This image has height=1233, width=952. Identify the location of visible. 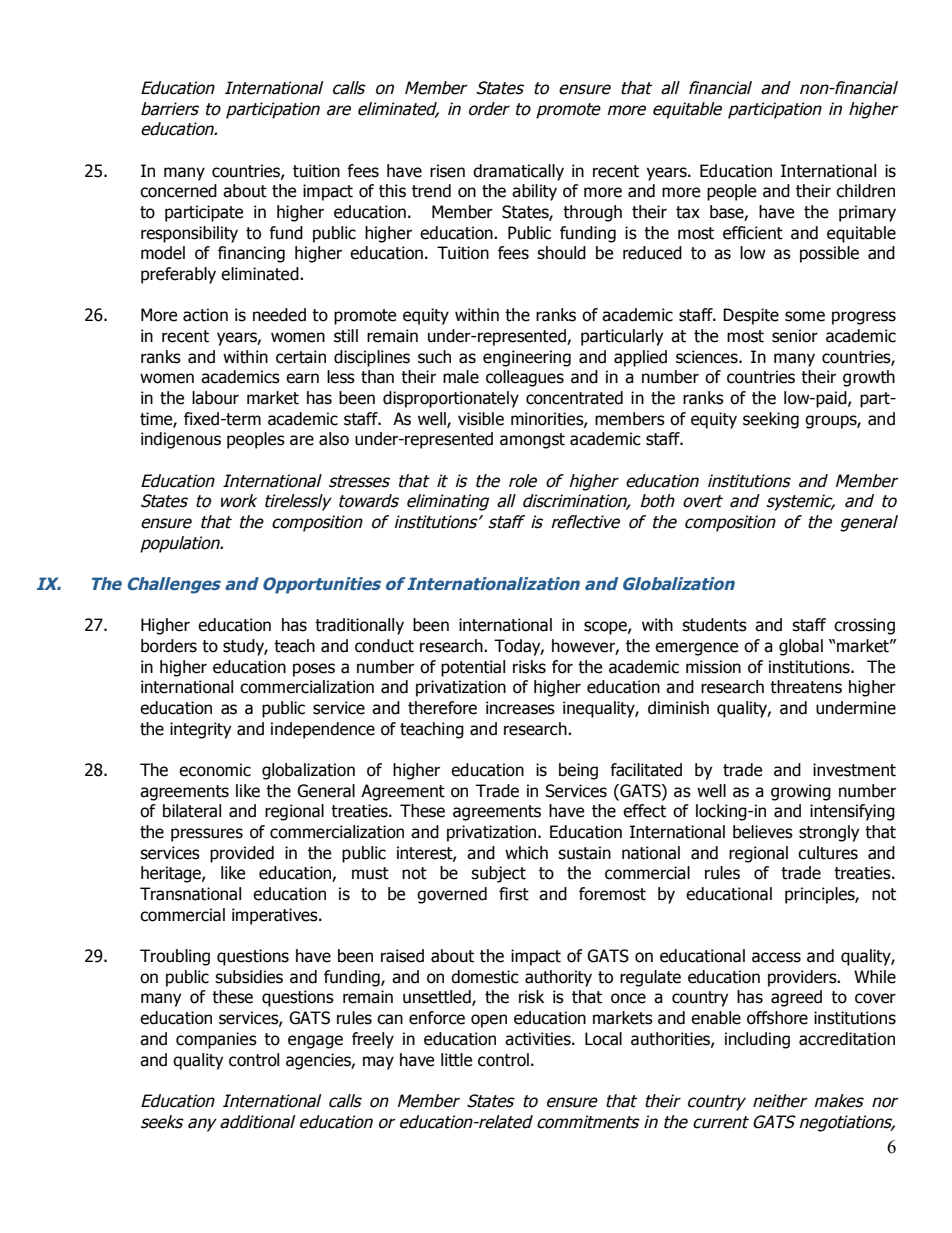
(481, 419).
